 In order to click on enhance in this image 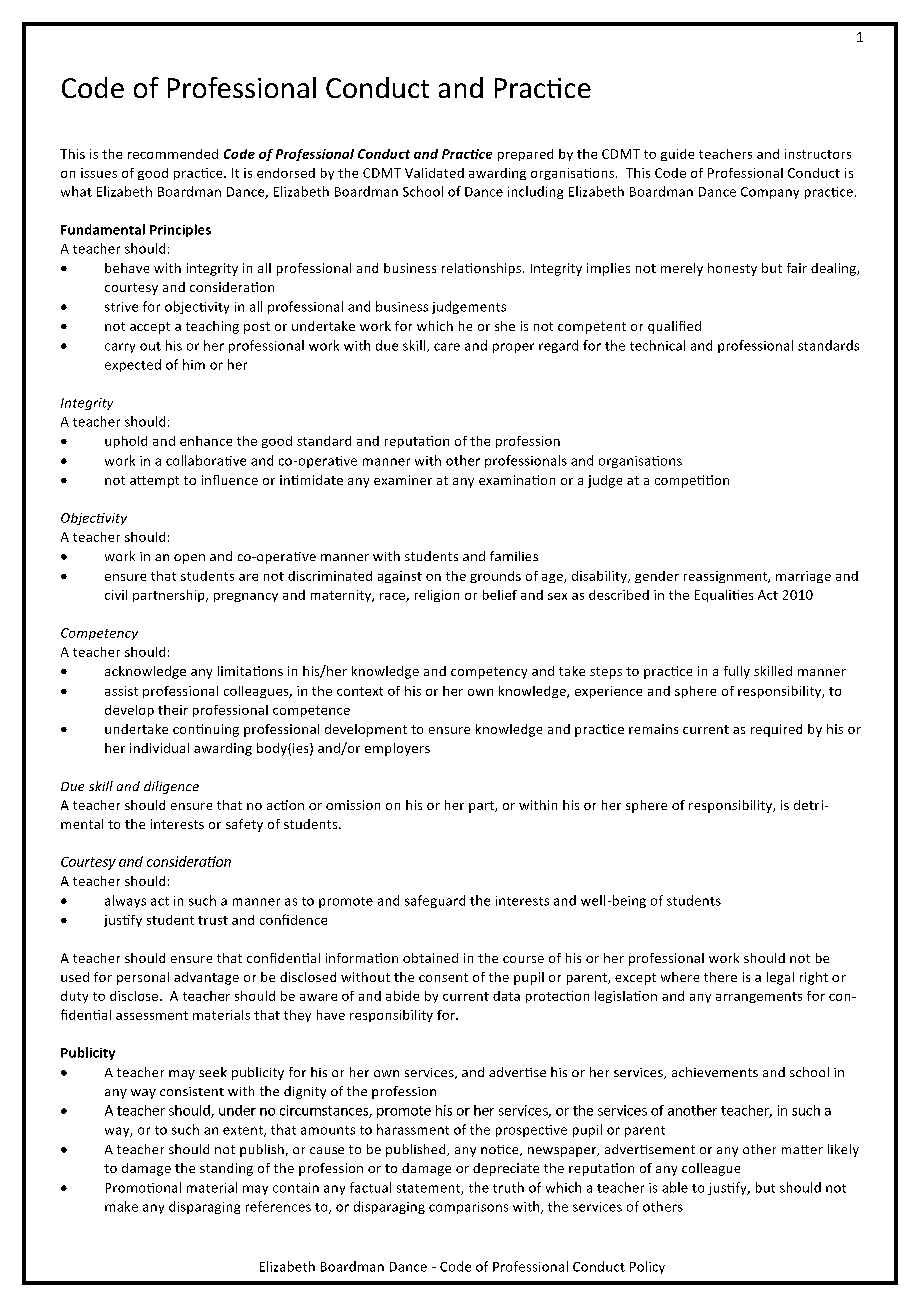, I will do `click(206, 441)`.
